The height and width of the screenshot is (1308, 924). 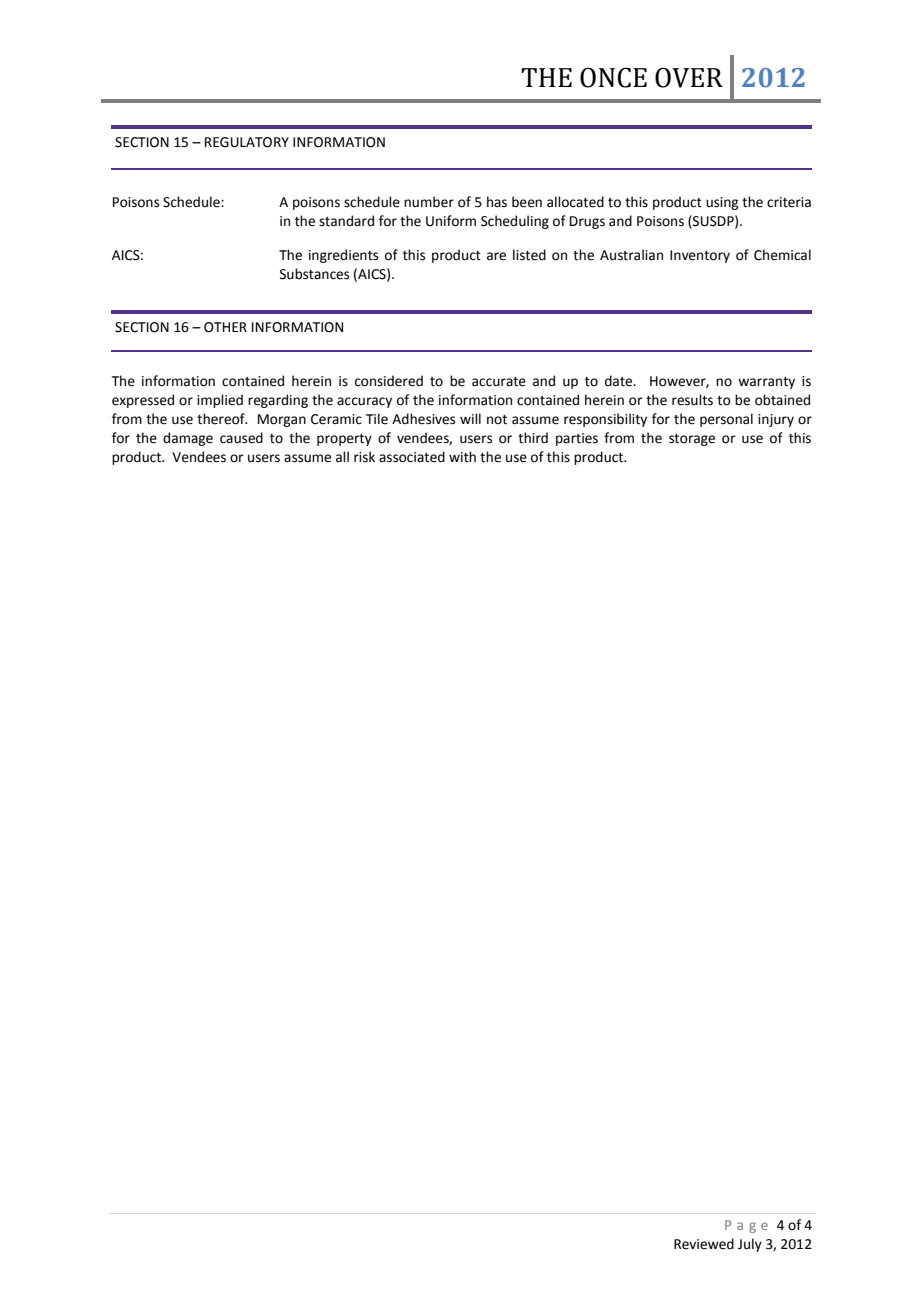 What do you see at coordinates (704, 1244) in the screenshot?
I see `Reviewed` at bounding box center [704, 1244].
